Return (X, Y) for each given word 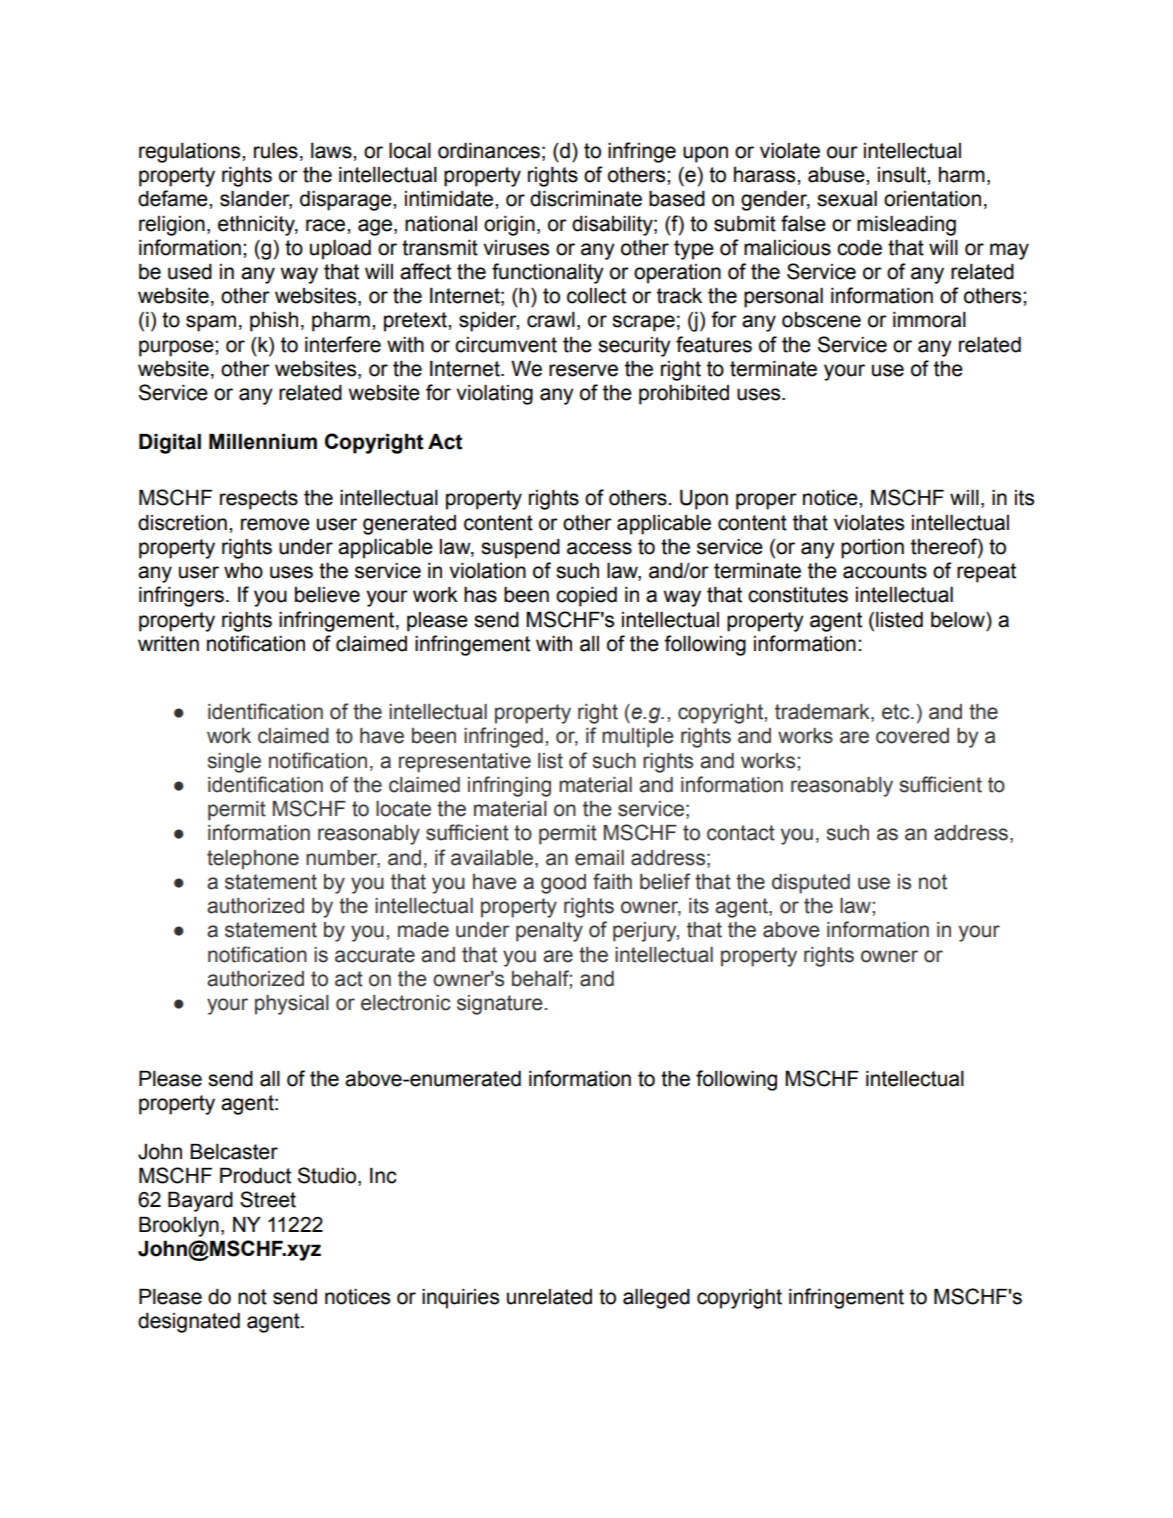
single (234, 763)
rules (276, 151)
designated (189, 1323)
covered (912, 736)
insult (903, 175)
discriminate (586, 199)
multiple (638, 738)
